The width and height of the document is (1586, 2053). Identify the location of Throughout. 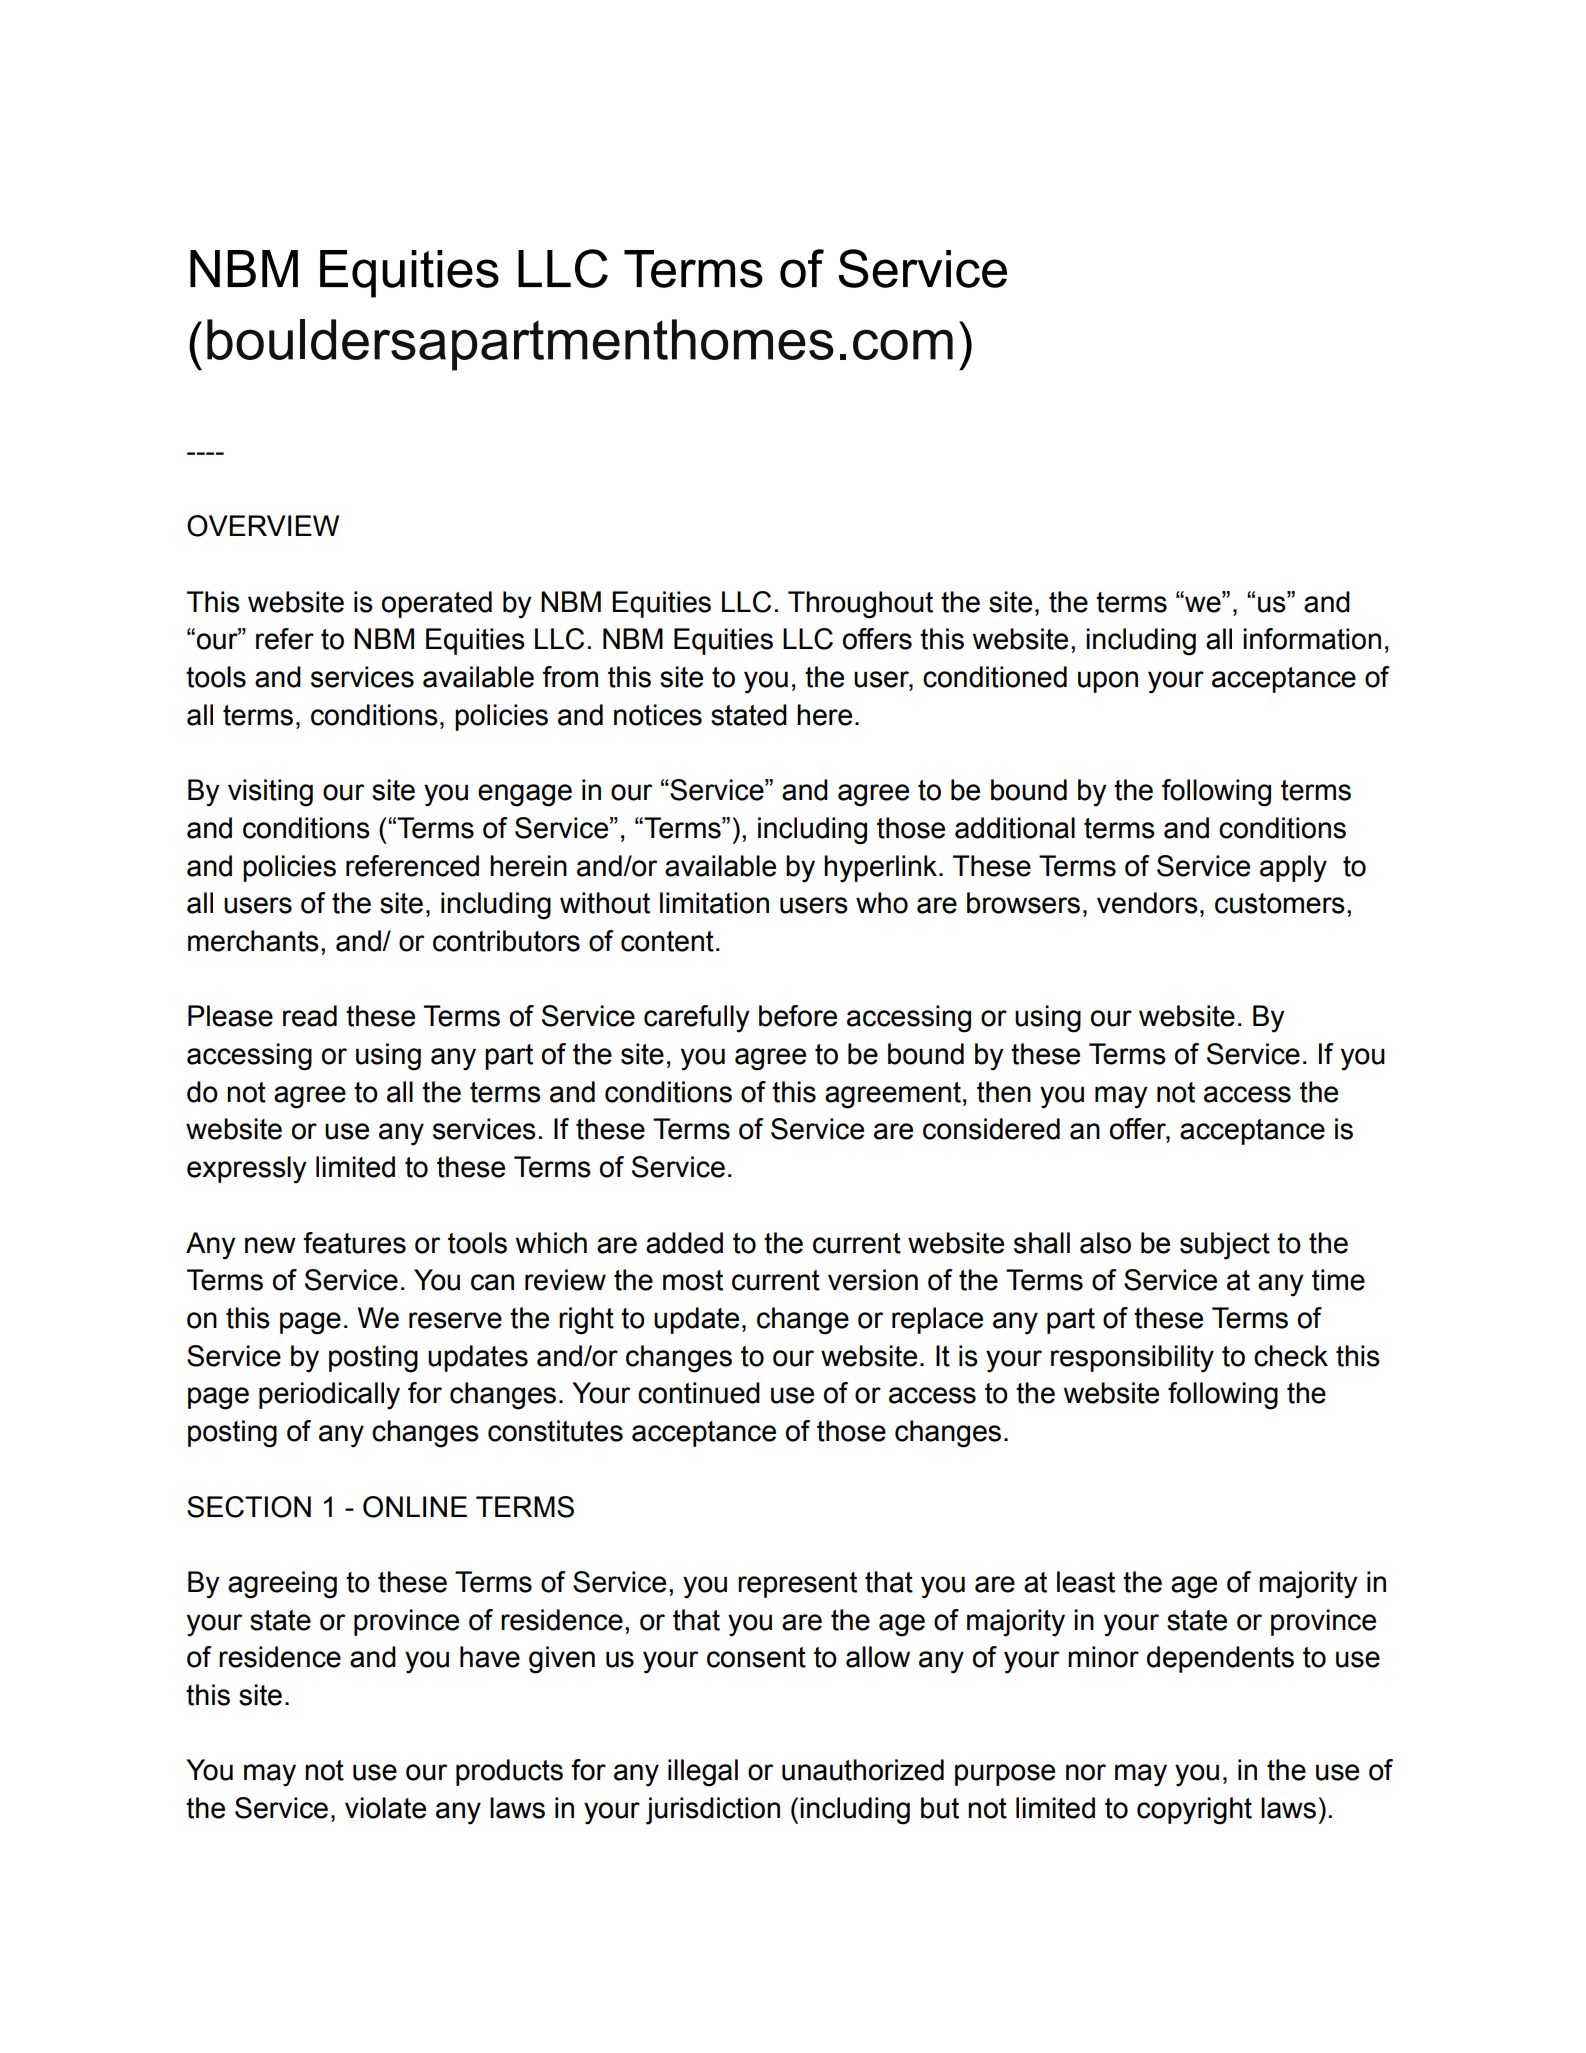
(860, 605).
